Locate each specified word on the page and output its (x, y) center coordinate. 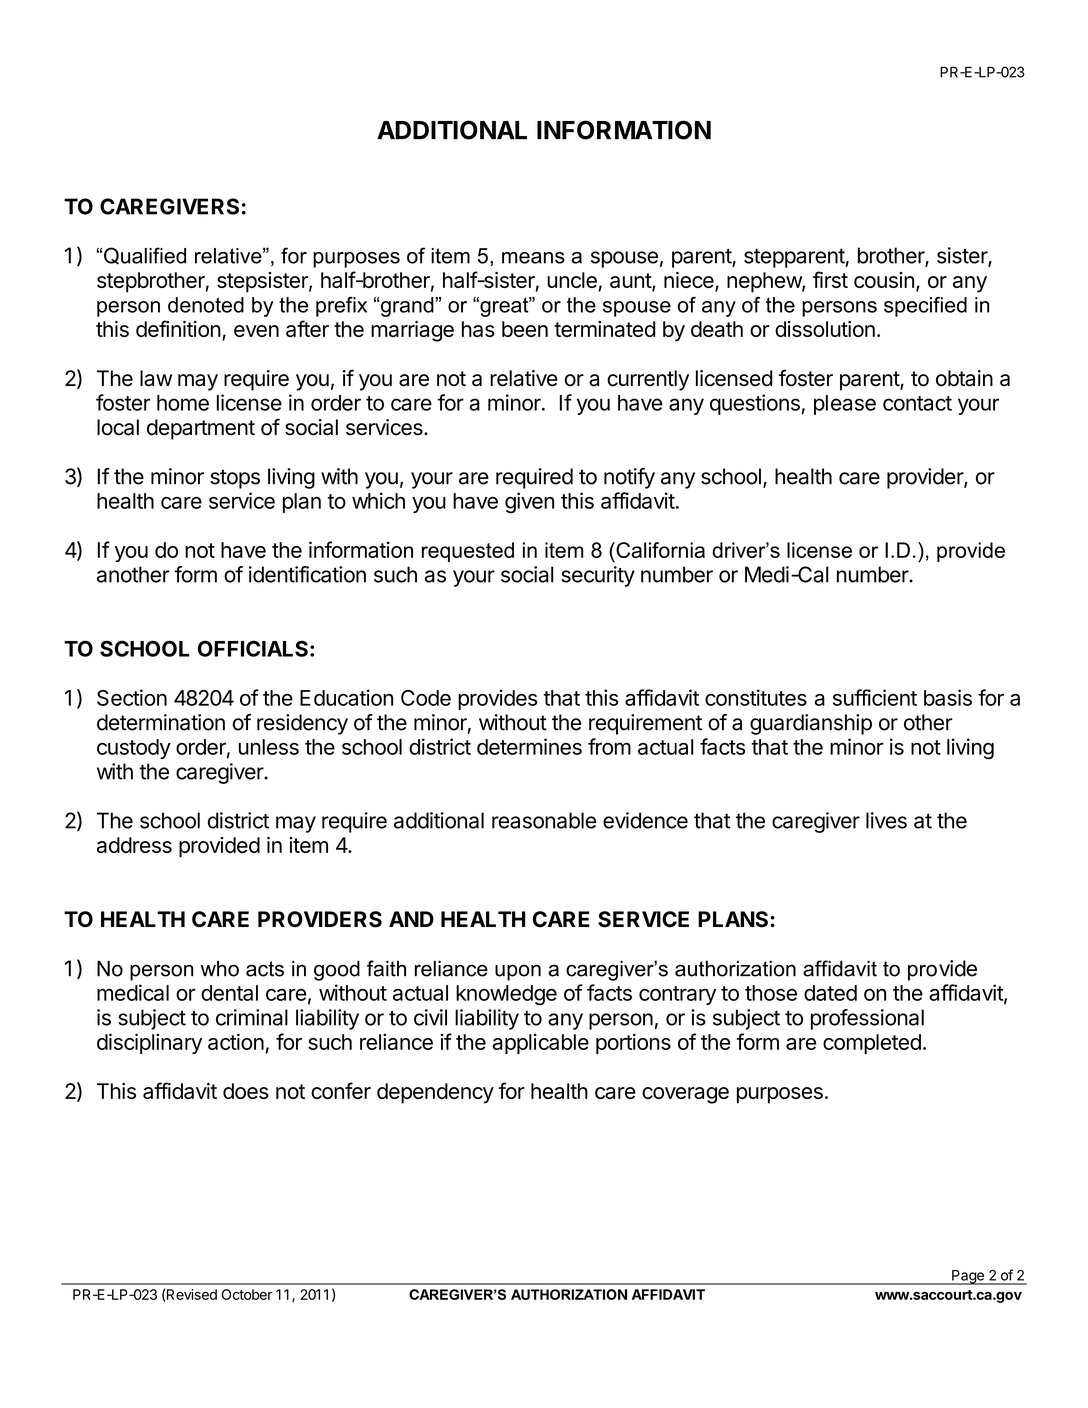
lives (886, 820)
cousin (884, 280)
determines (529, 746)
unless (269, 747)
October (247, 1294)
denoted (206, 305)
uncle (572, 280)
